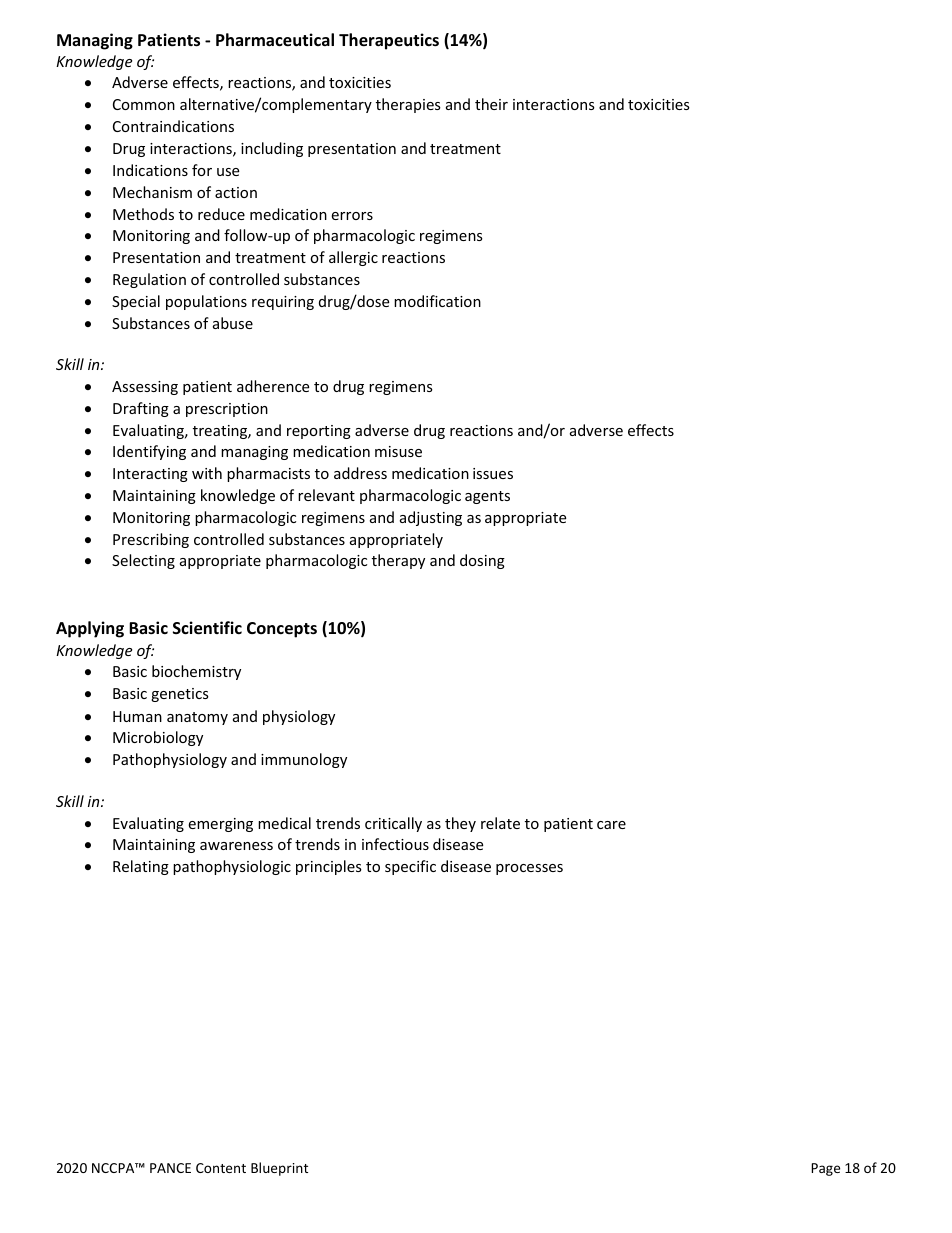 This image has width=952, height=1233. Describe the element at coordinates (410, 867) in the image. I see `specific` at that location.
